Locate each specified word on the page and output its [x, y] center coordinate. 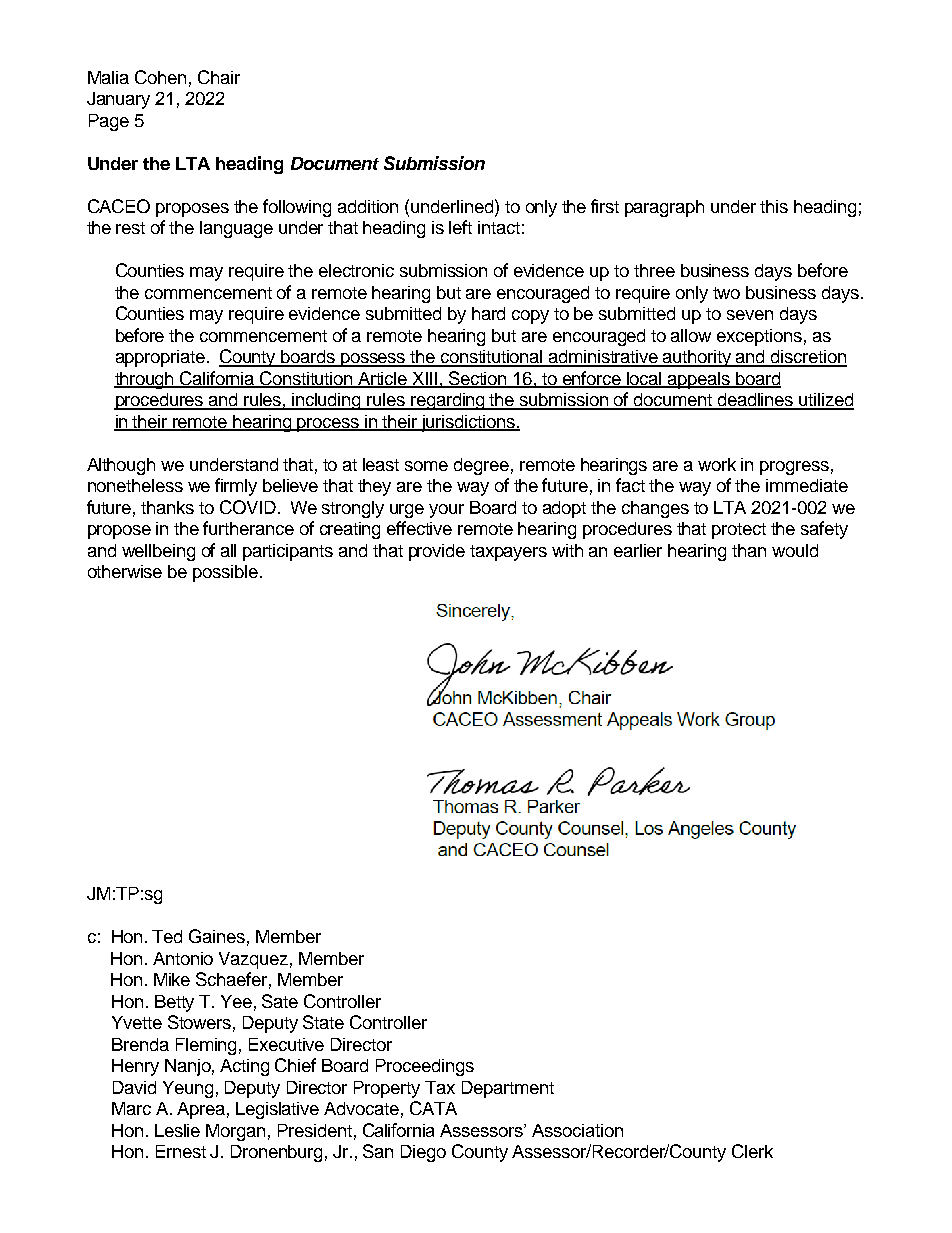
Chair [219, 77]
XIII [425, 379]
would [795, 550]
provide [437, 552]
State [323, 1022]
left [460, 227]
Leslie [177, 1130]
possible [225, 573]
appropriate [160, 358]
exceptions [759, 337]
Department [508, 1089]
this [774, 206]
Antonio [183, 958]
